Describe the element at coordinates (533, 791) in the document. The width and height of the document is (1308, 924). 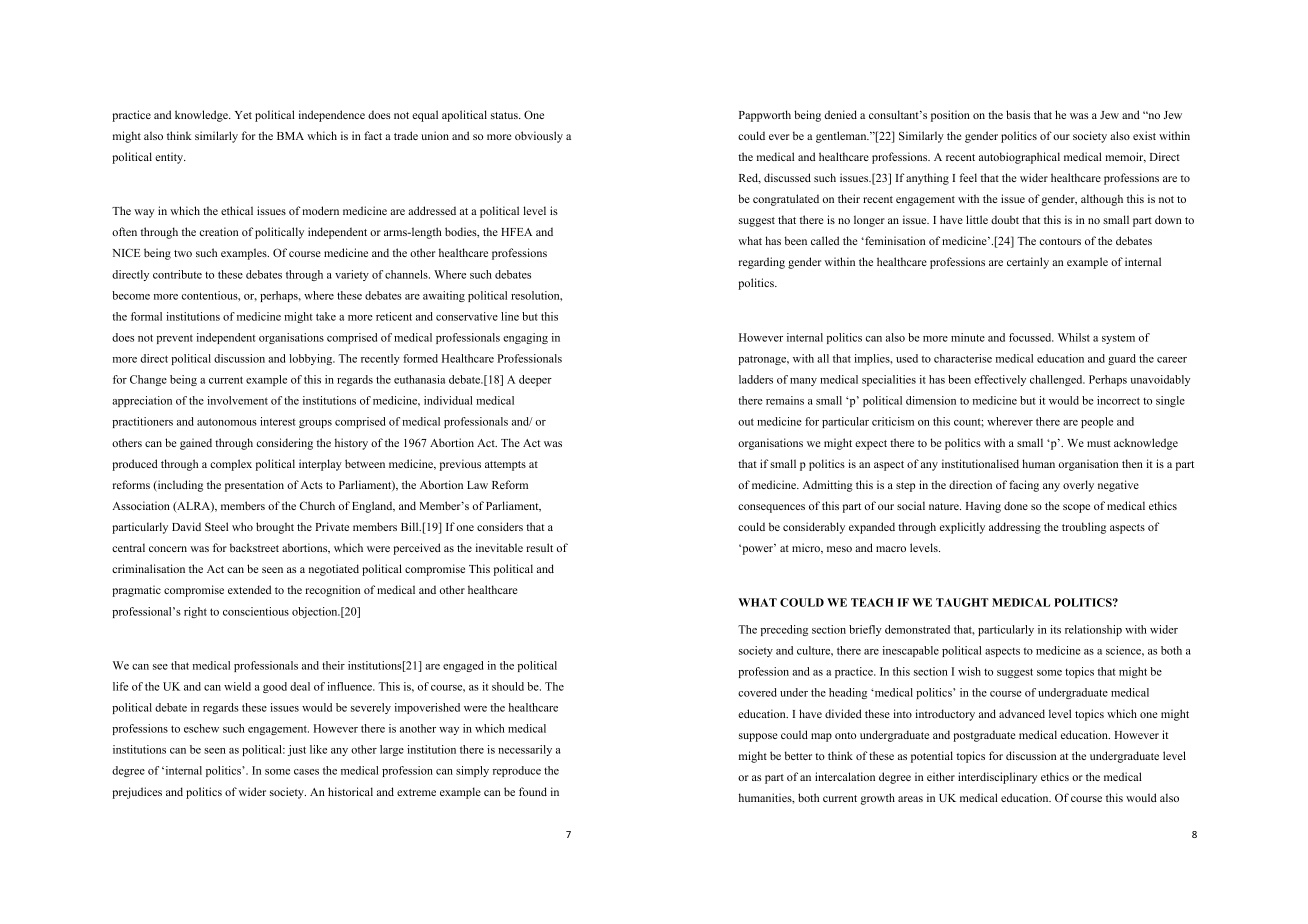
I see `found` at that location.
